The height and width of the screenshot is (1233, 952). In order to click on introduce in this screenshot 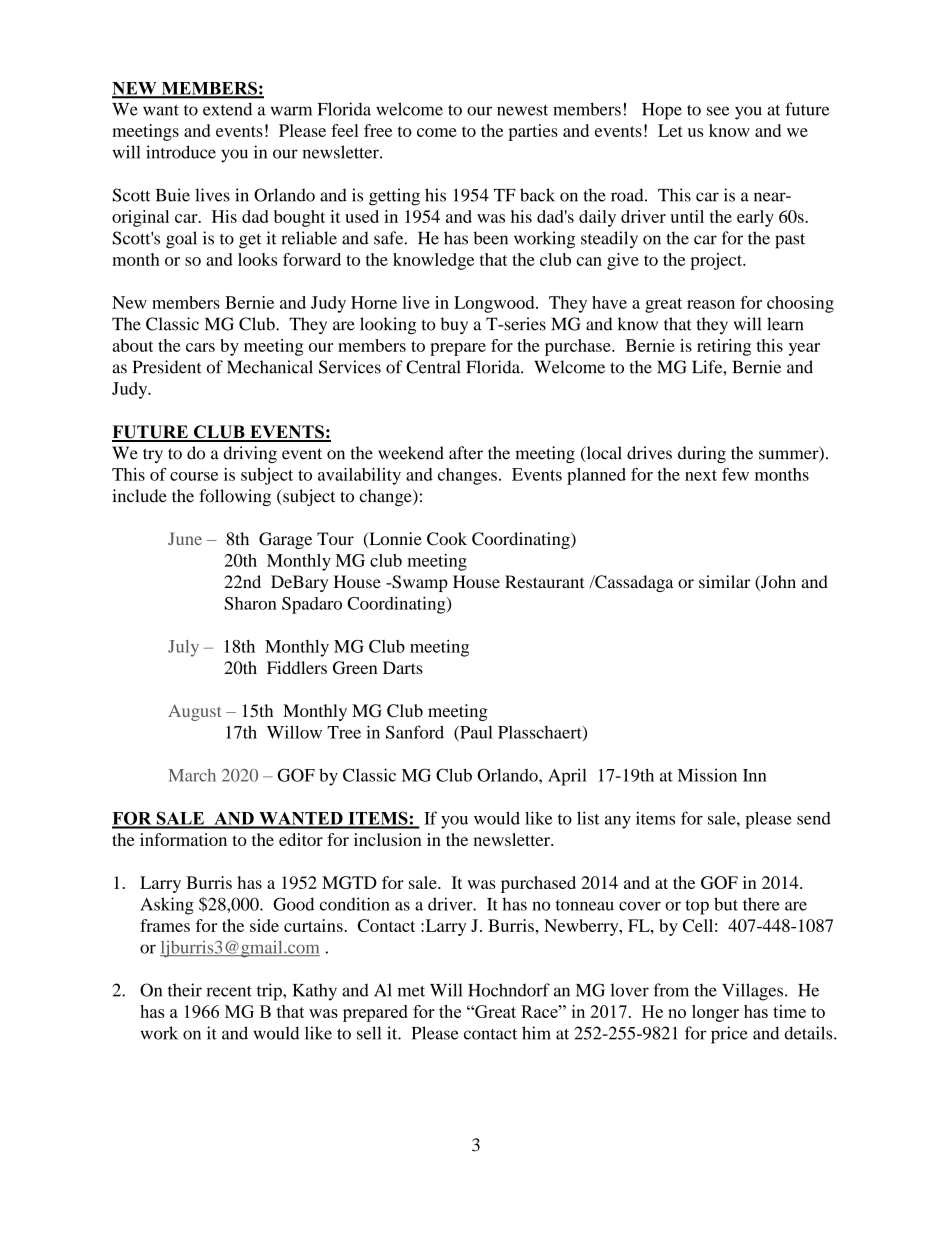, I will do `click(181, 152)`.
